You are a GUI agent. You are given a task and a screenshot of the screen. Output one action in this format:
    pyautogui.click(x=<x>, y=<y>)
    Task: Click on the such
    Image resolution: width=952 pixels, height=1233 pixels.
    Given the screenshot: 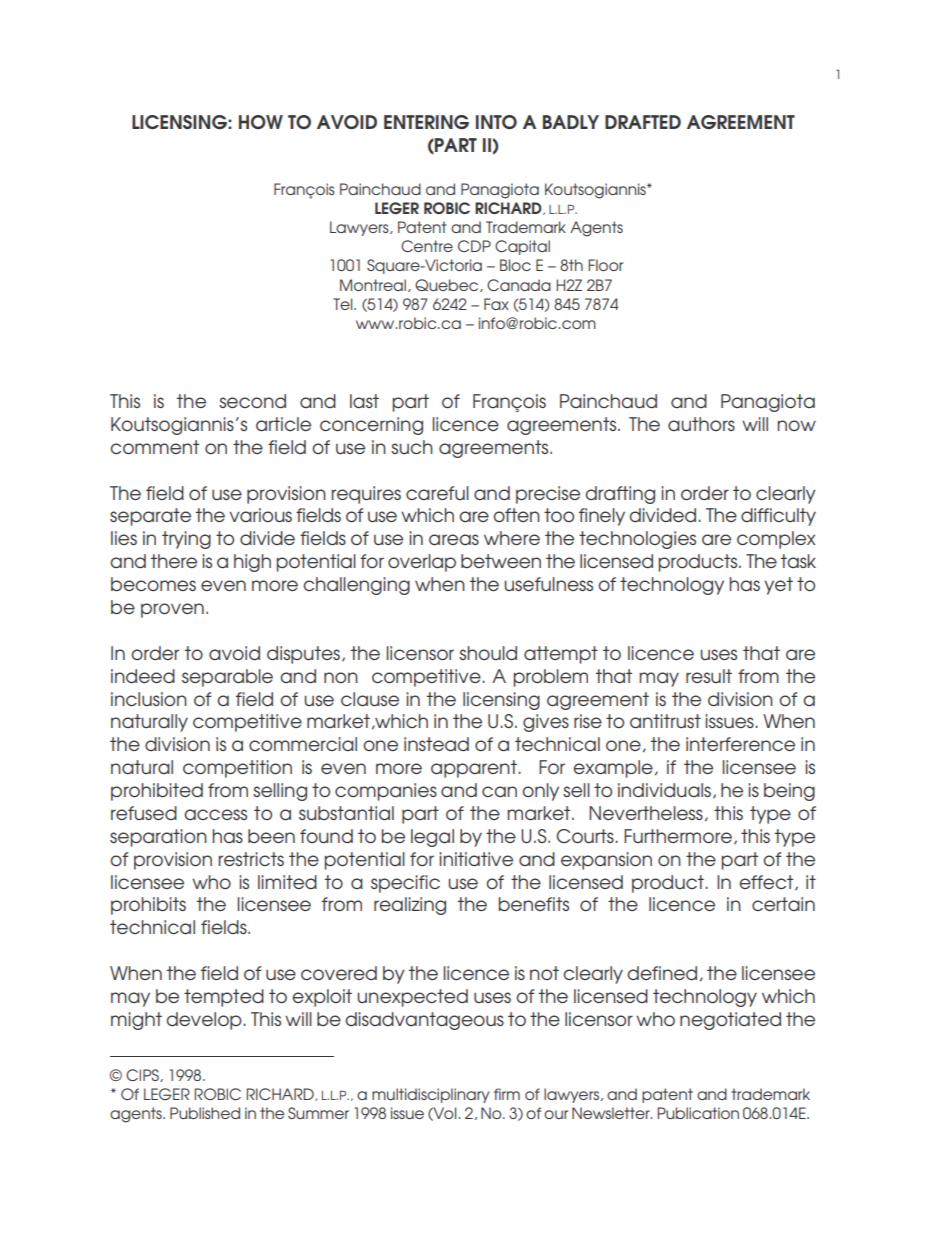 What is the action you would take?
    pyautogui.click(x=412, y=447)
